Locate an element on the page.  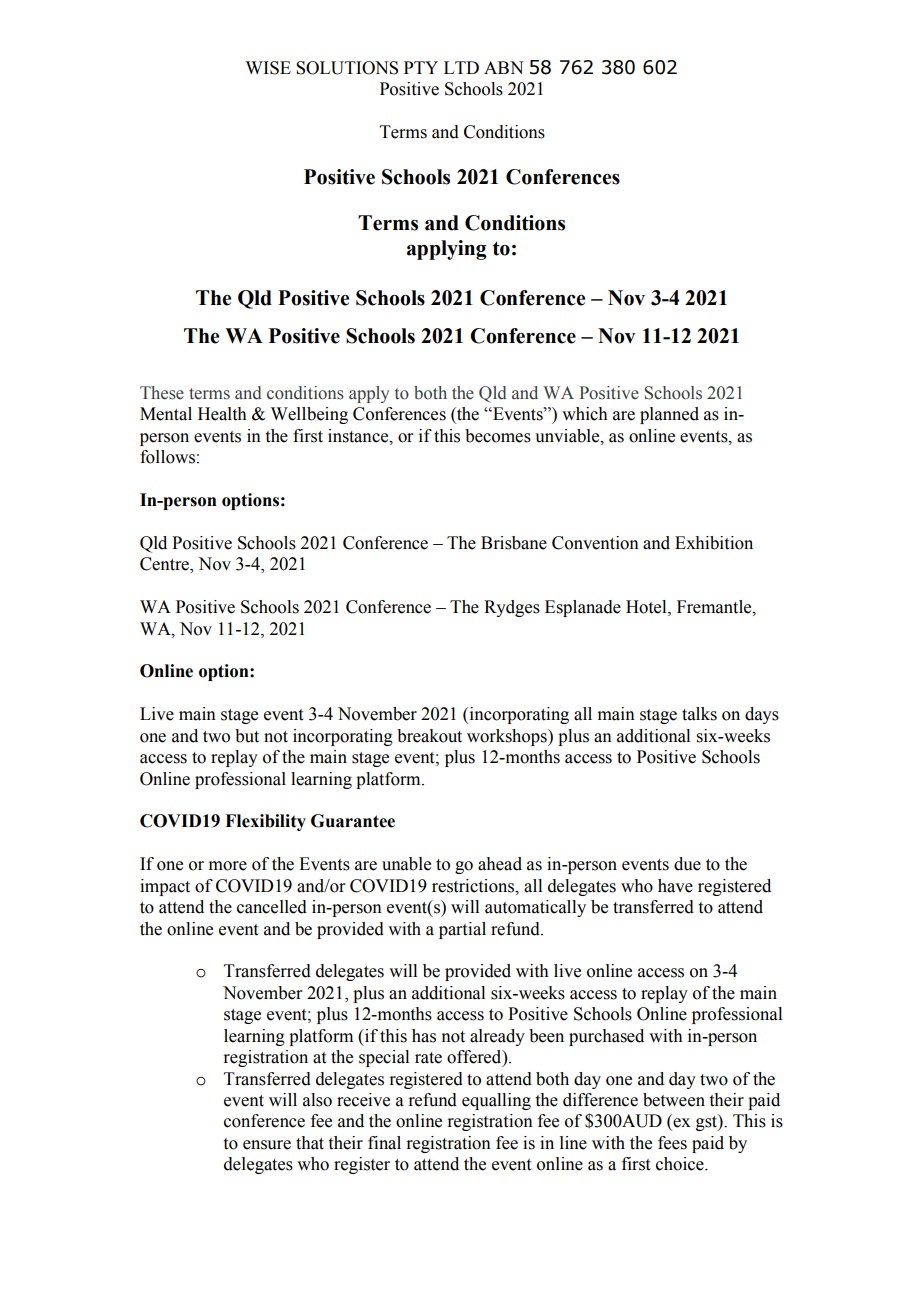
due is located at coordinates (687, 864).
